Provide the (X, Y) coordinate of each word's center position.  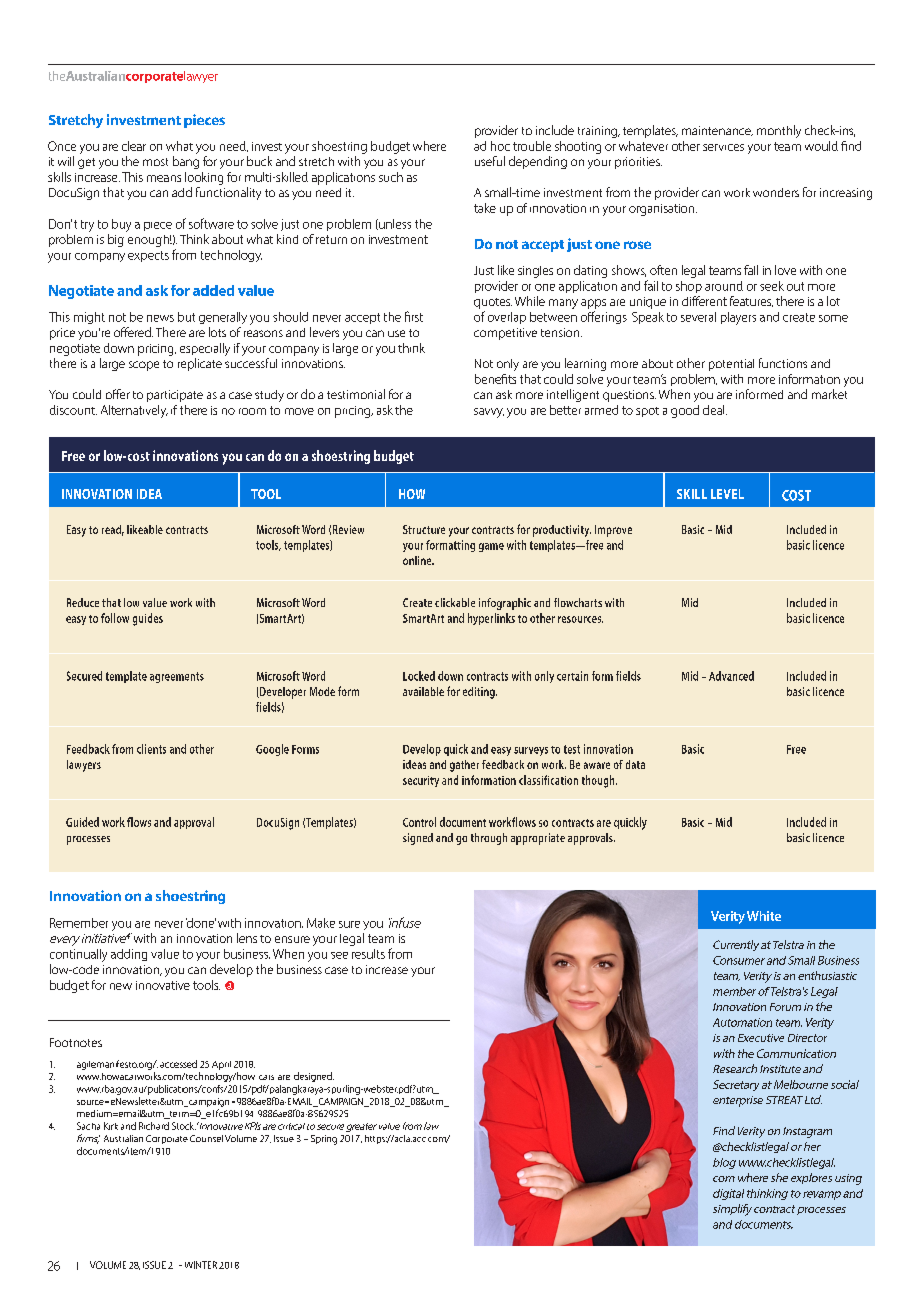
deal (715, 410)
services (723, 147)
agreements (177, 677)
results (368, 954)
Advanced (731, 676)
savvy (489, 413)
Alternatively (134, 411)
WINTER (201, 1265)
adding (129, 955)
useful (490, 161)
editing (480, 693)
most (155, 162)
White (764, 916)
